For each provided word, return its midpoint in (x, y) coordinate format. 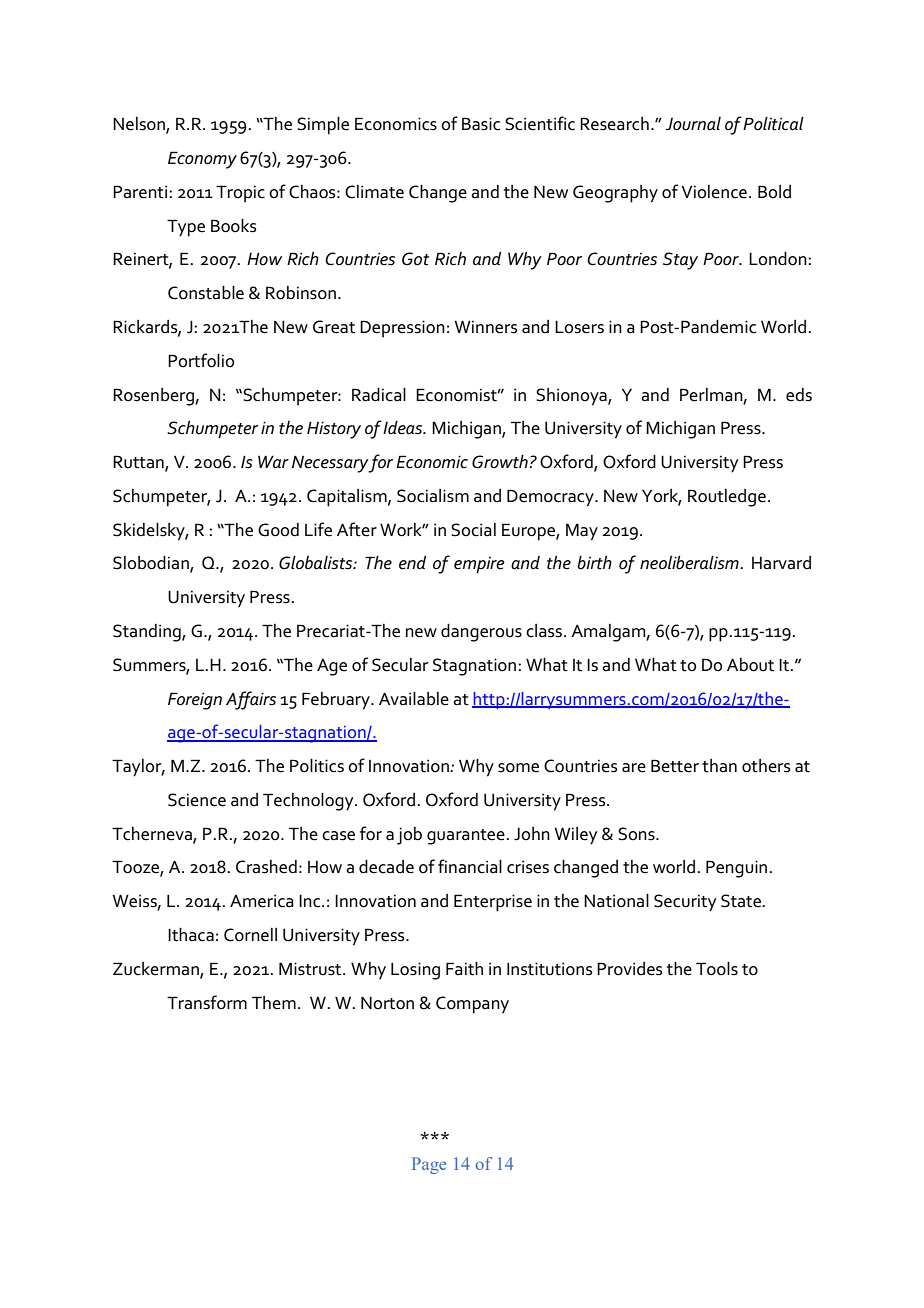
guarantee (467, 837)
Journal (693, 124)
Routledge (727, 498)
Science (197, 800)
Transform (207, 1002)
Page (429, 1165)
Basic (481, 124)
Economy (202, 160)
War (273, 462)
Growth (501, 462)
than (719, 766)
